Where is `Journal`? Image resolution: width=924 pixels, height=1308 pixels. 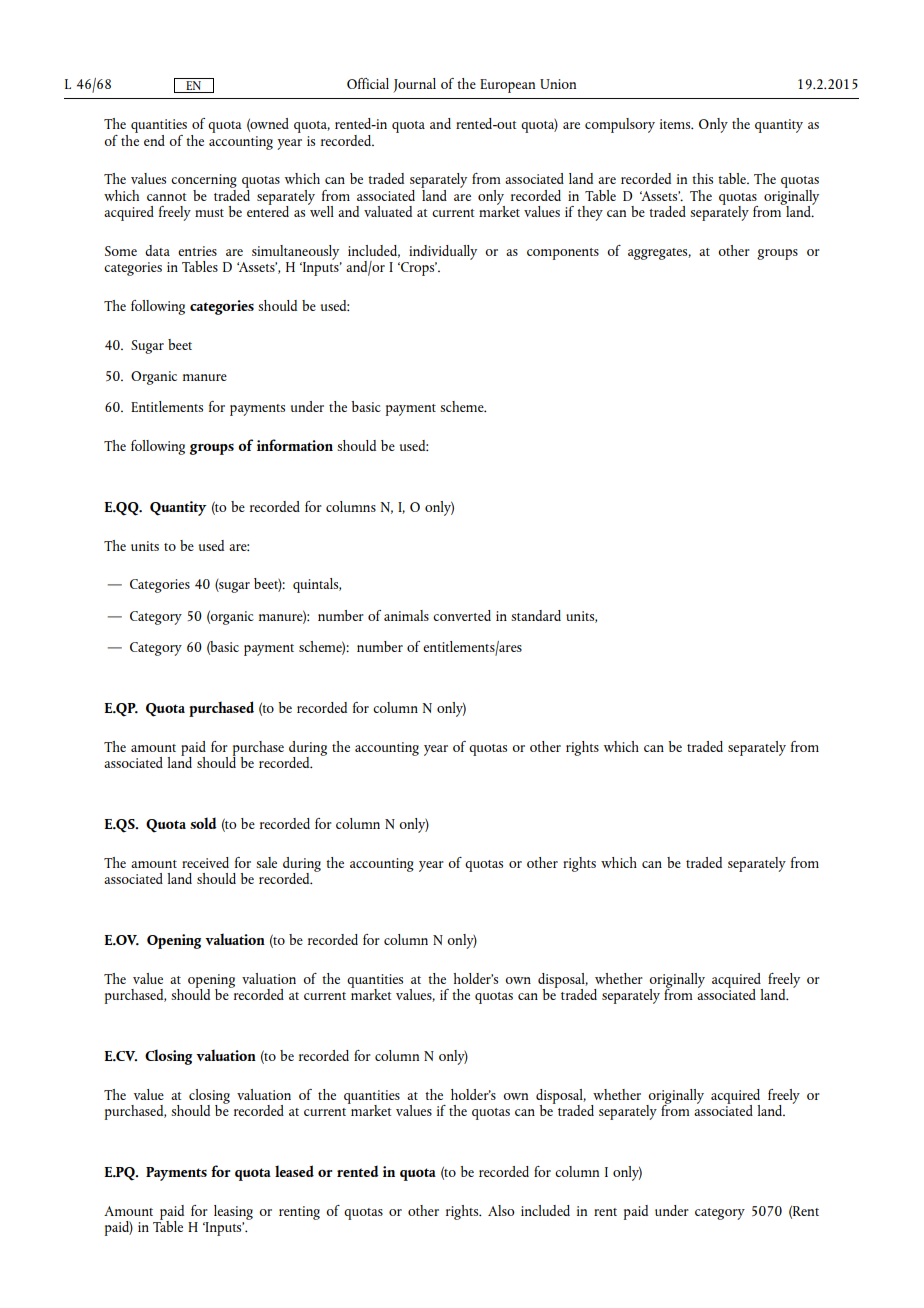 Journal is located at coordinates (414, 85).
